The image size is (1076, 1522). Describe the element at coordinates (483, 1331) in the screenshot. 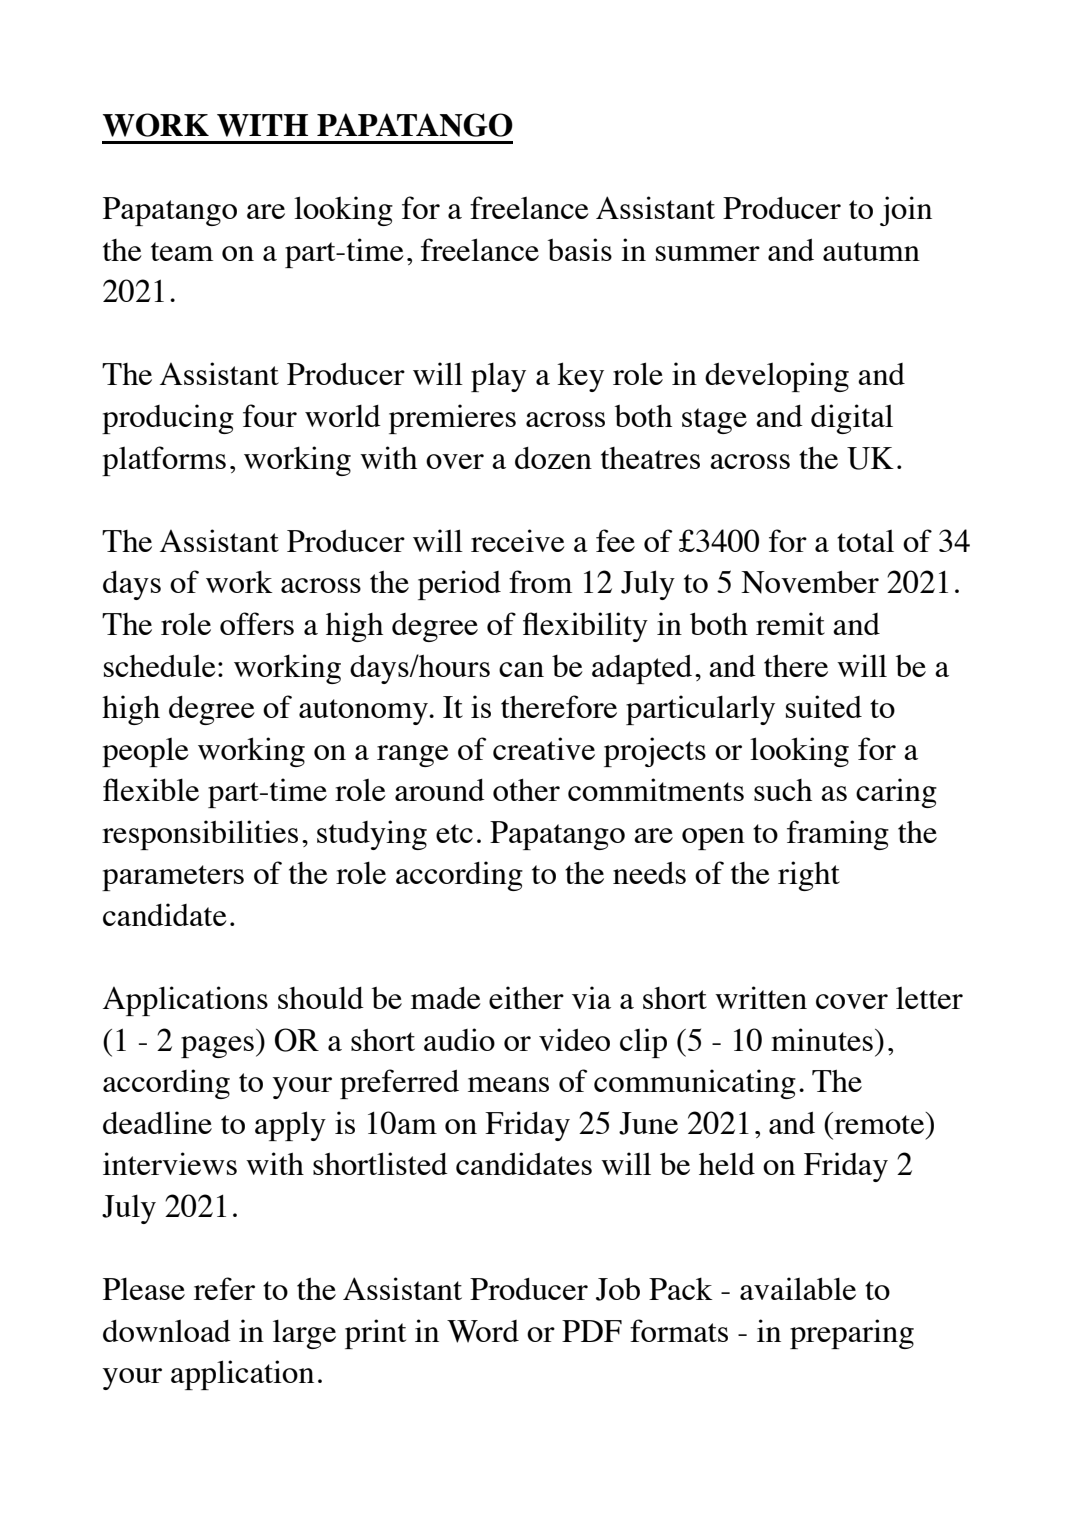

I see `Word` at that location.
